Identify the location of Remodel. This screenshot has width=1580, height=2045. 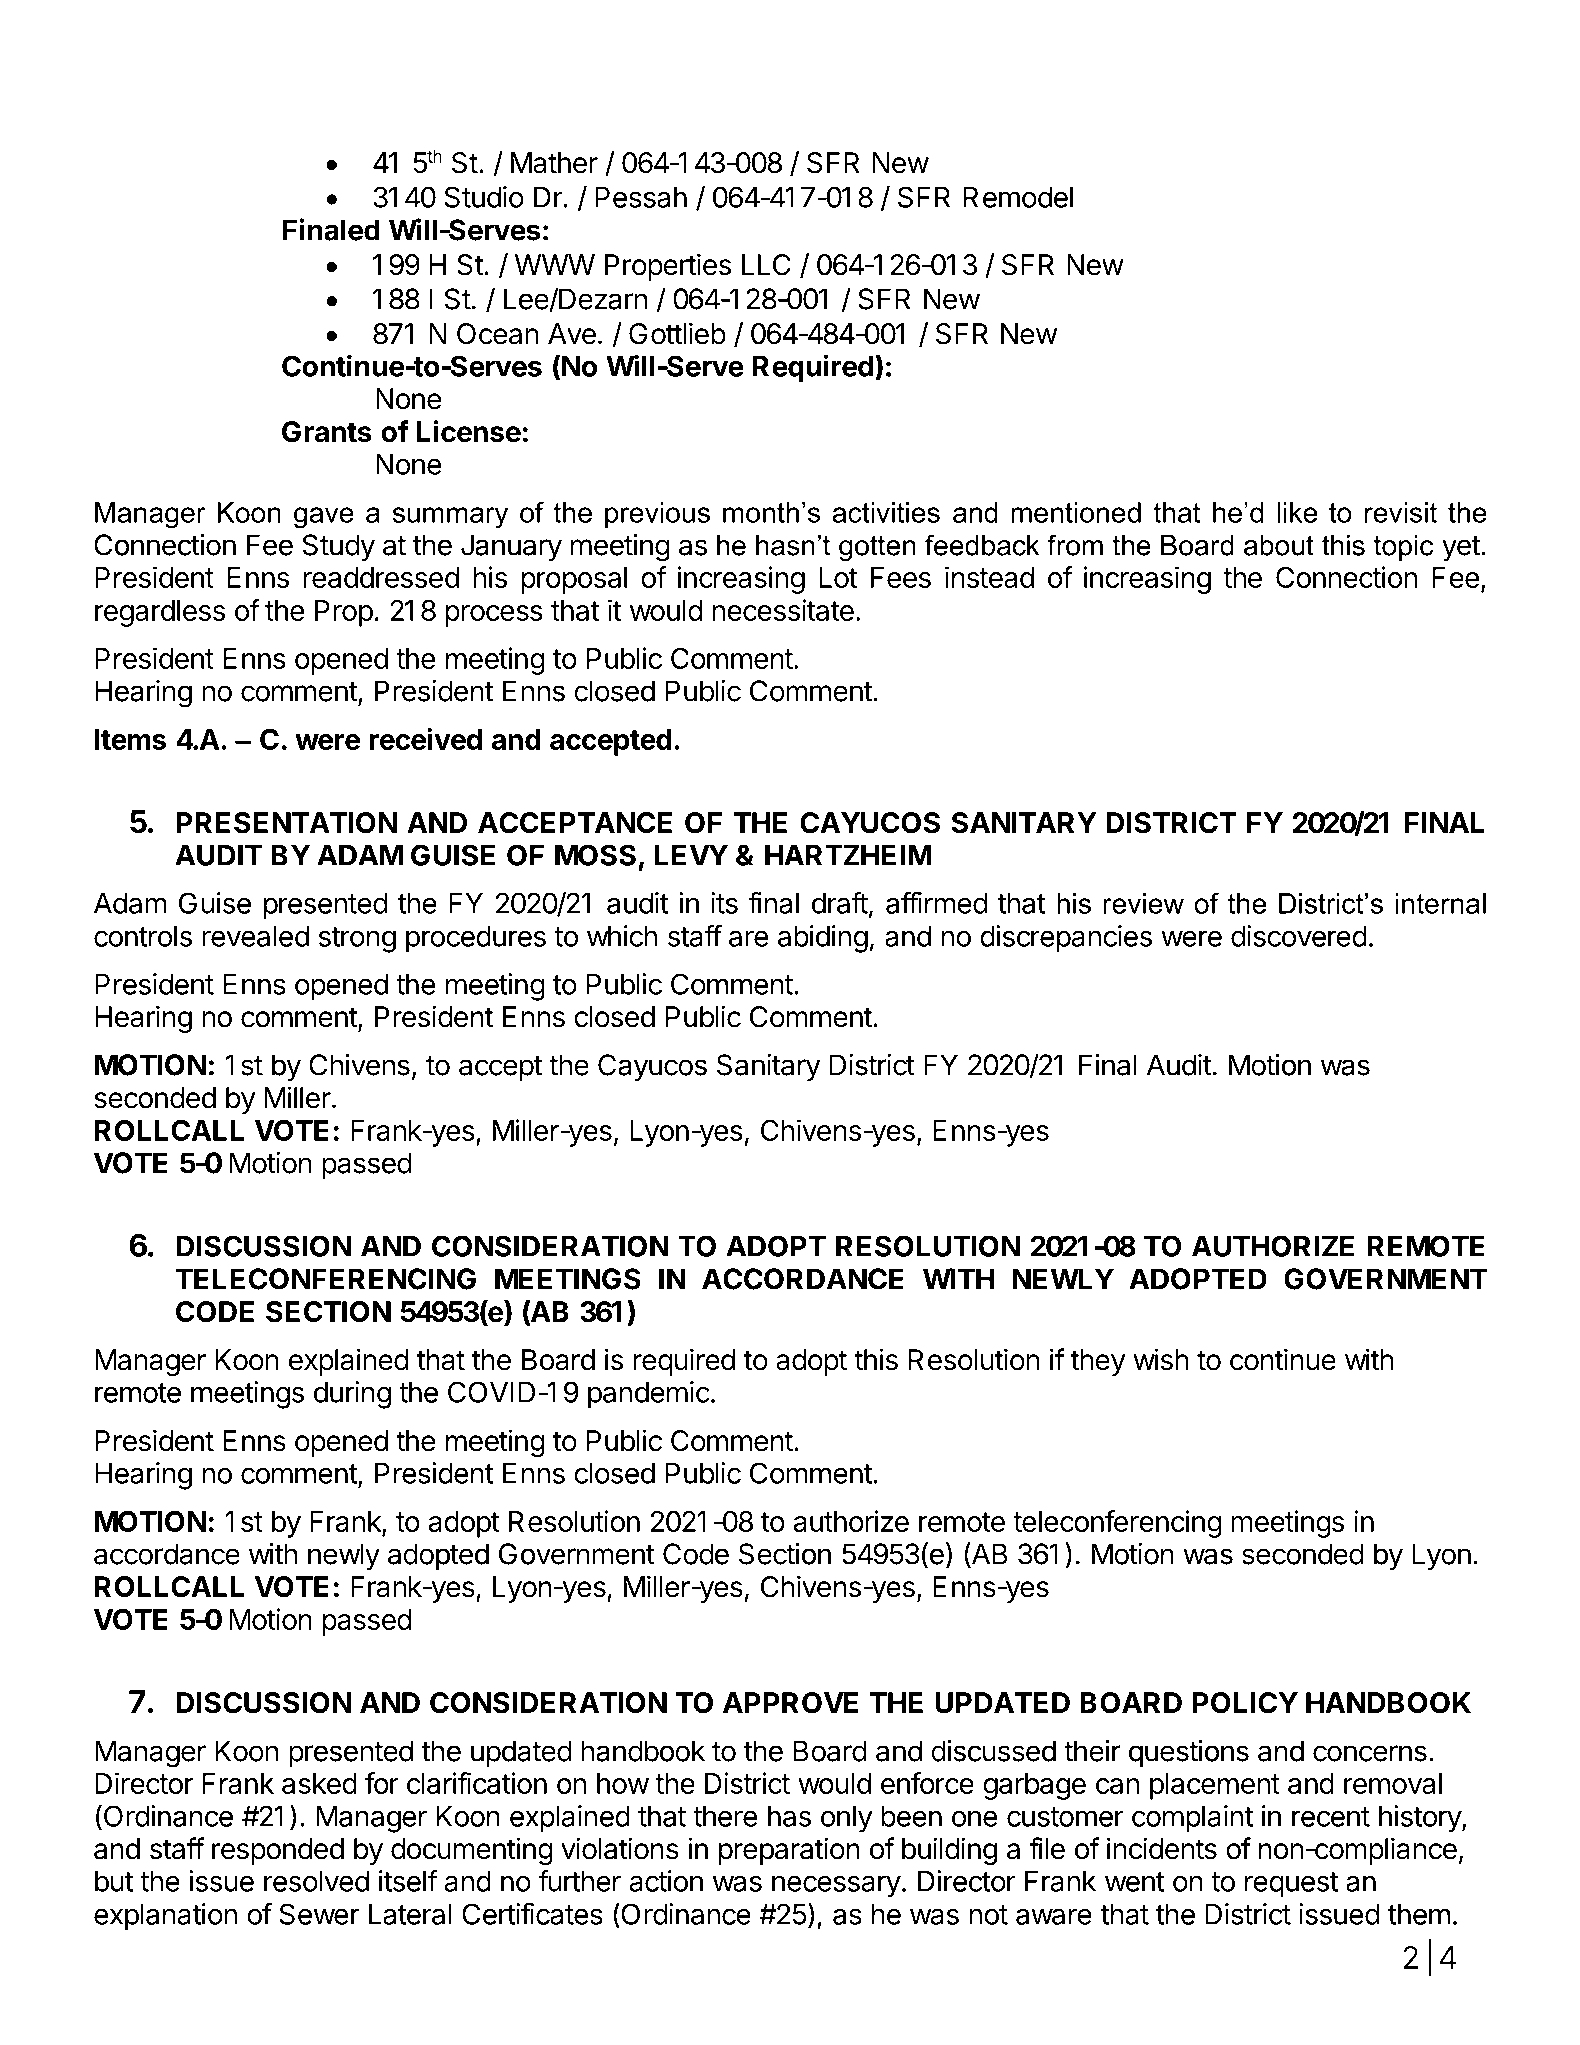
(1018, 197).
